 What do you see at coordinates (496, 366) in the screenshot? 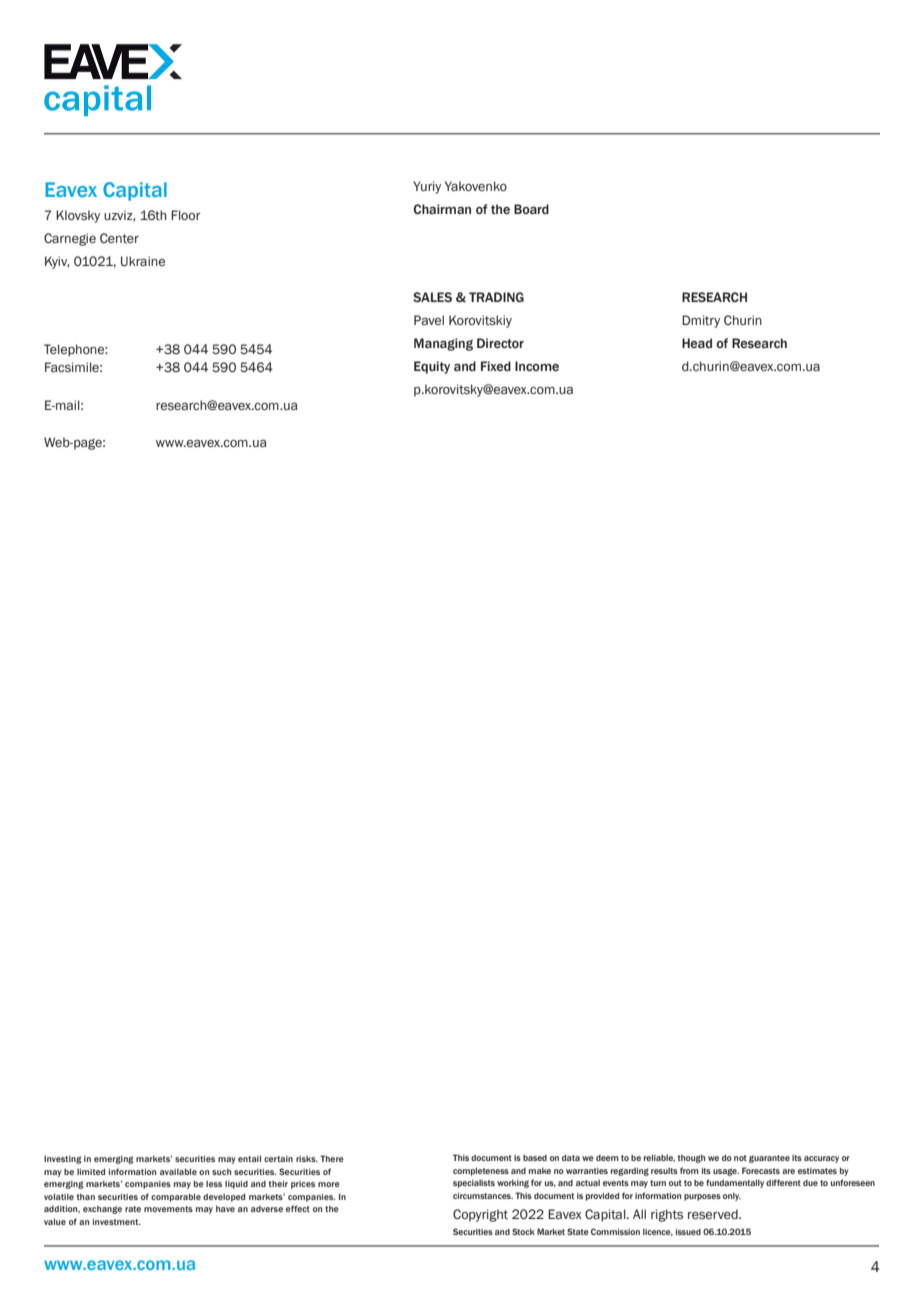
I see `Fixed` at bounding box center [496, 366].
